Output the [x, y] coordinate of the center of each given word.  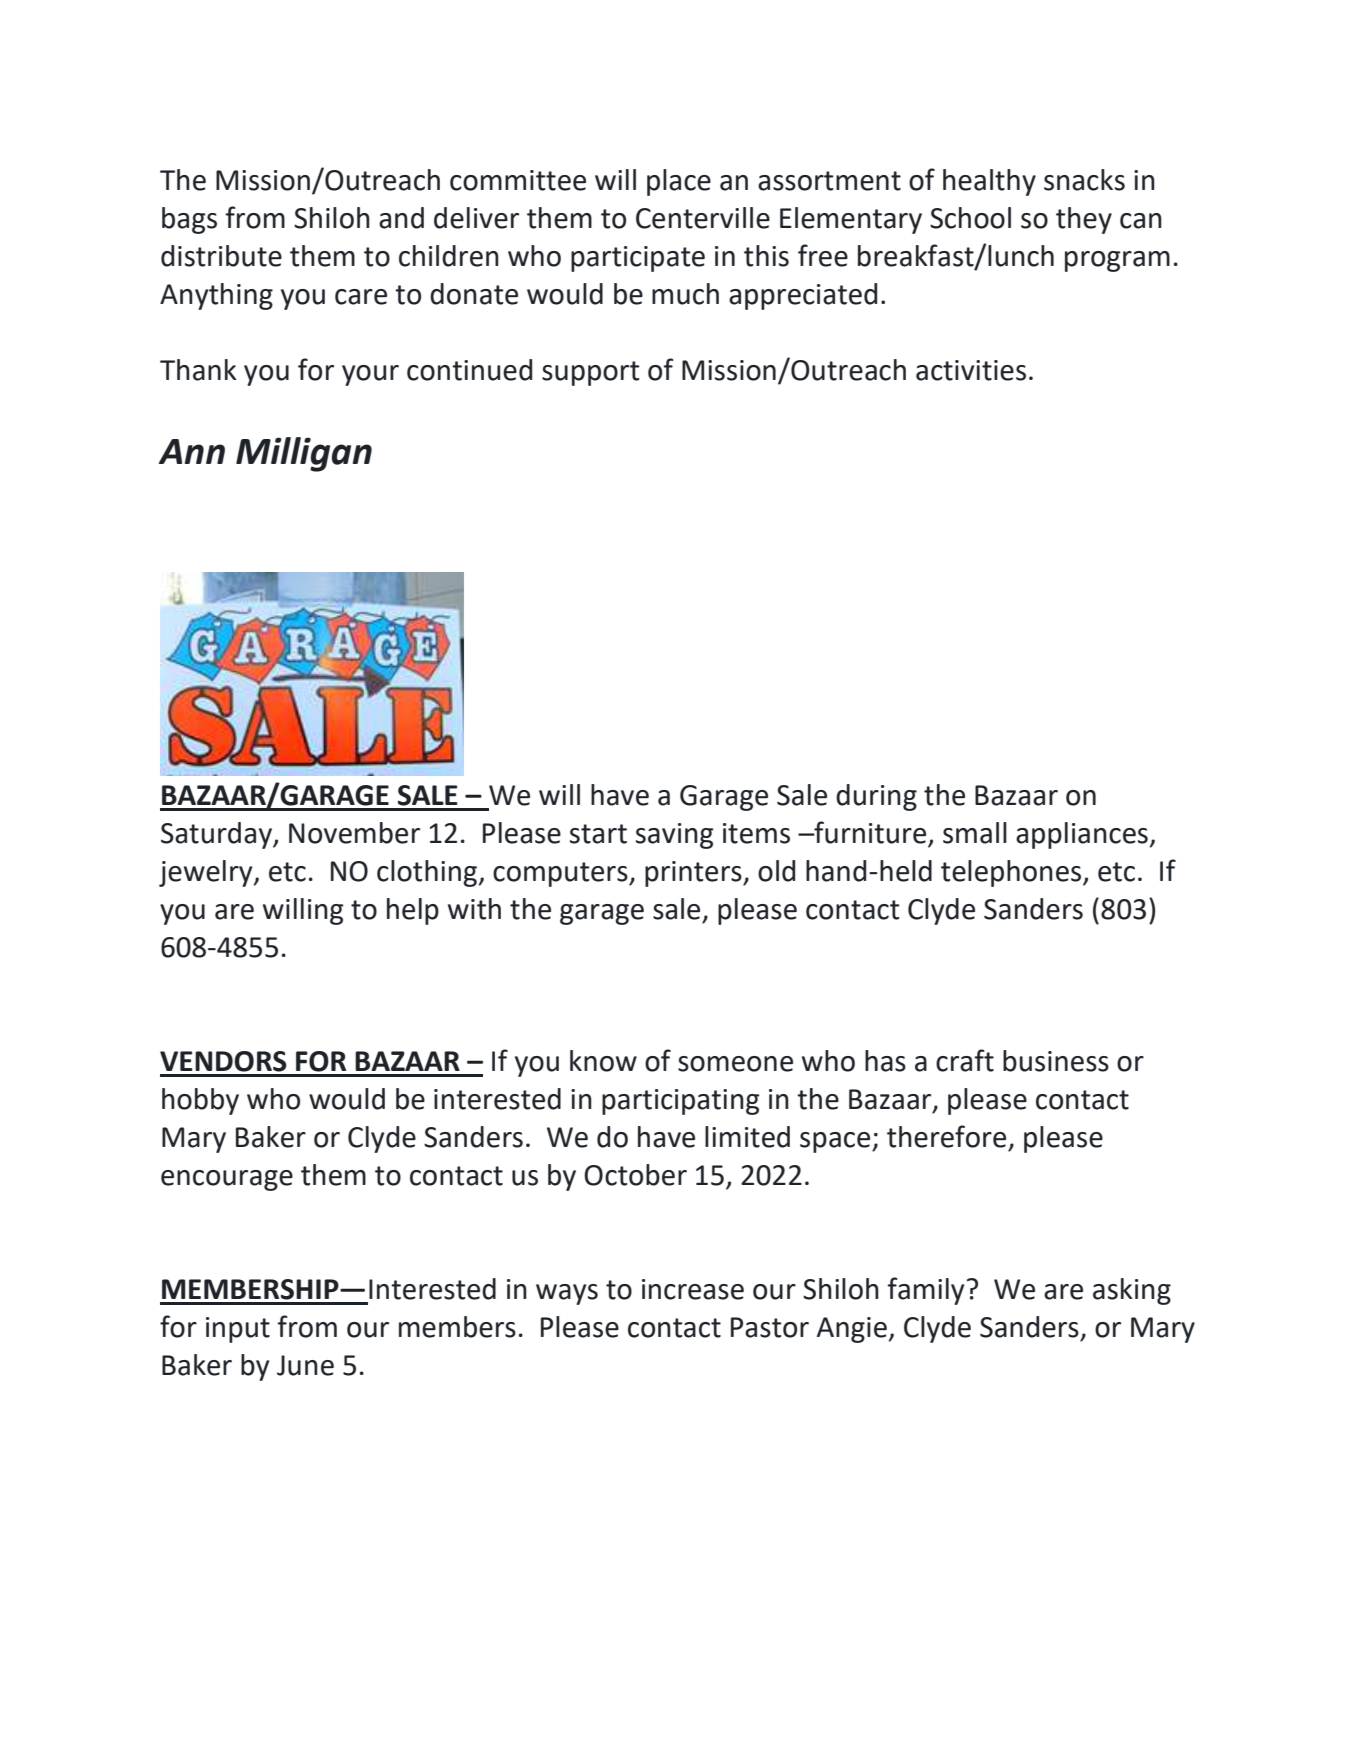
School [970, 218]
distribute [221, 256]
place [679, 182]
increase [693, 1289]
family [926, 1291]
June [305, 1365]
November [354, 833]
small [975, 833]
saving [674, 836]
